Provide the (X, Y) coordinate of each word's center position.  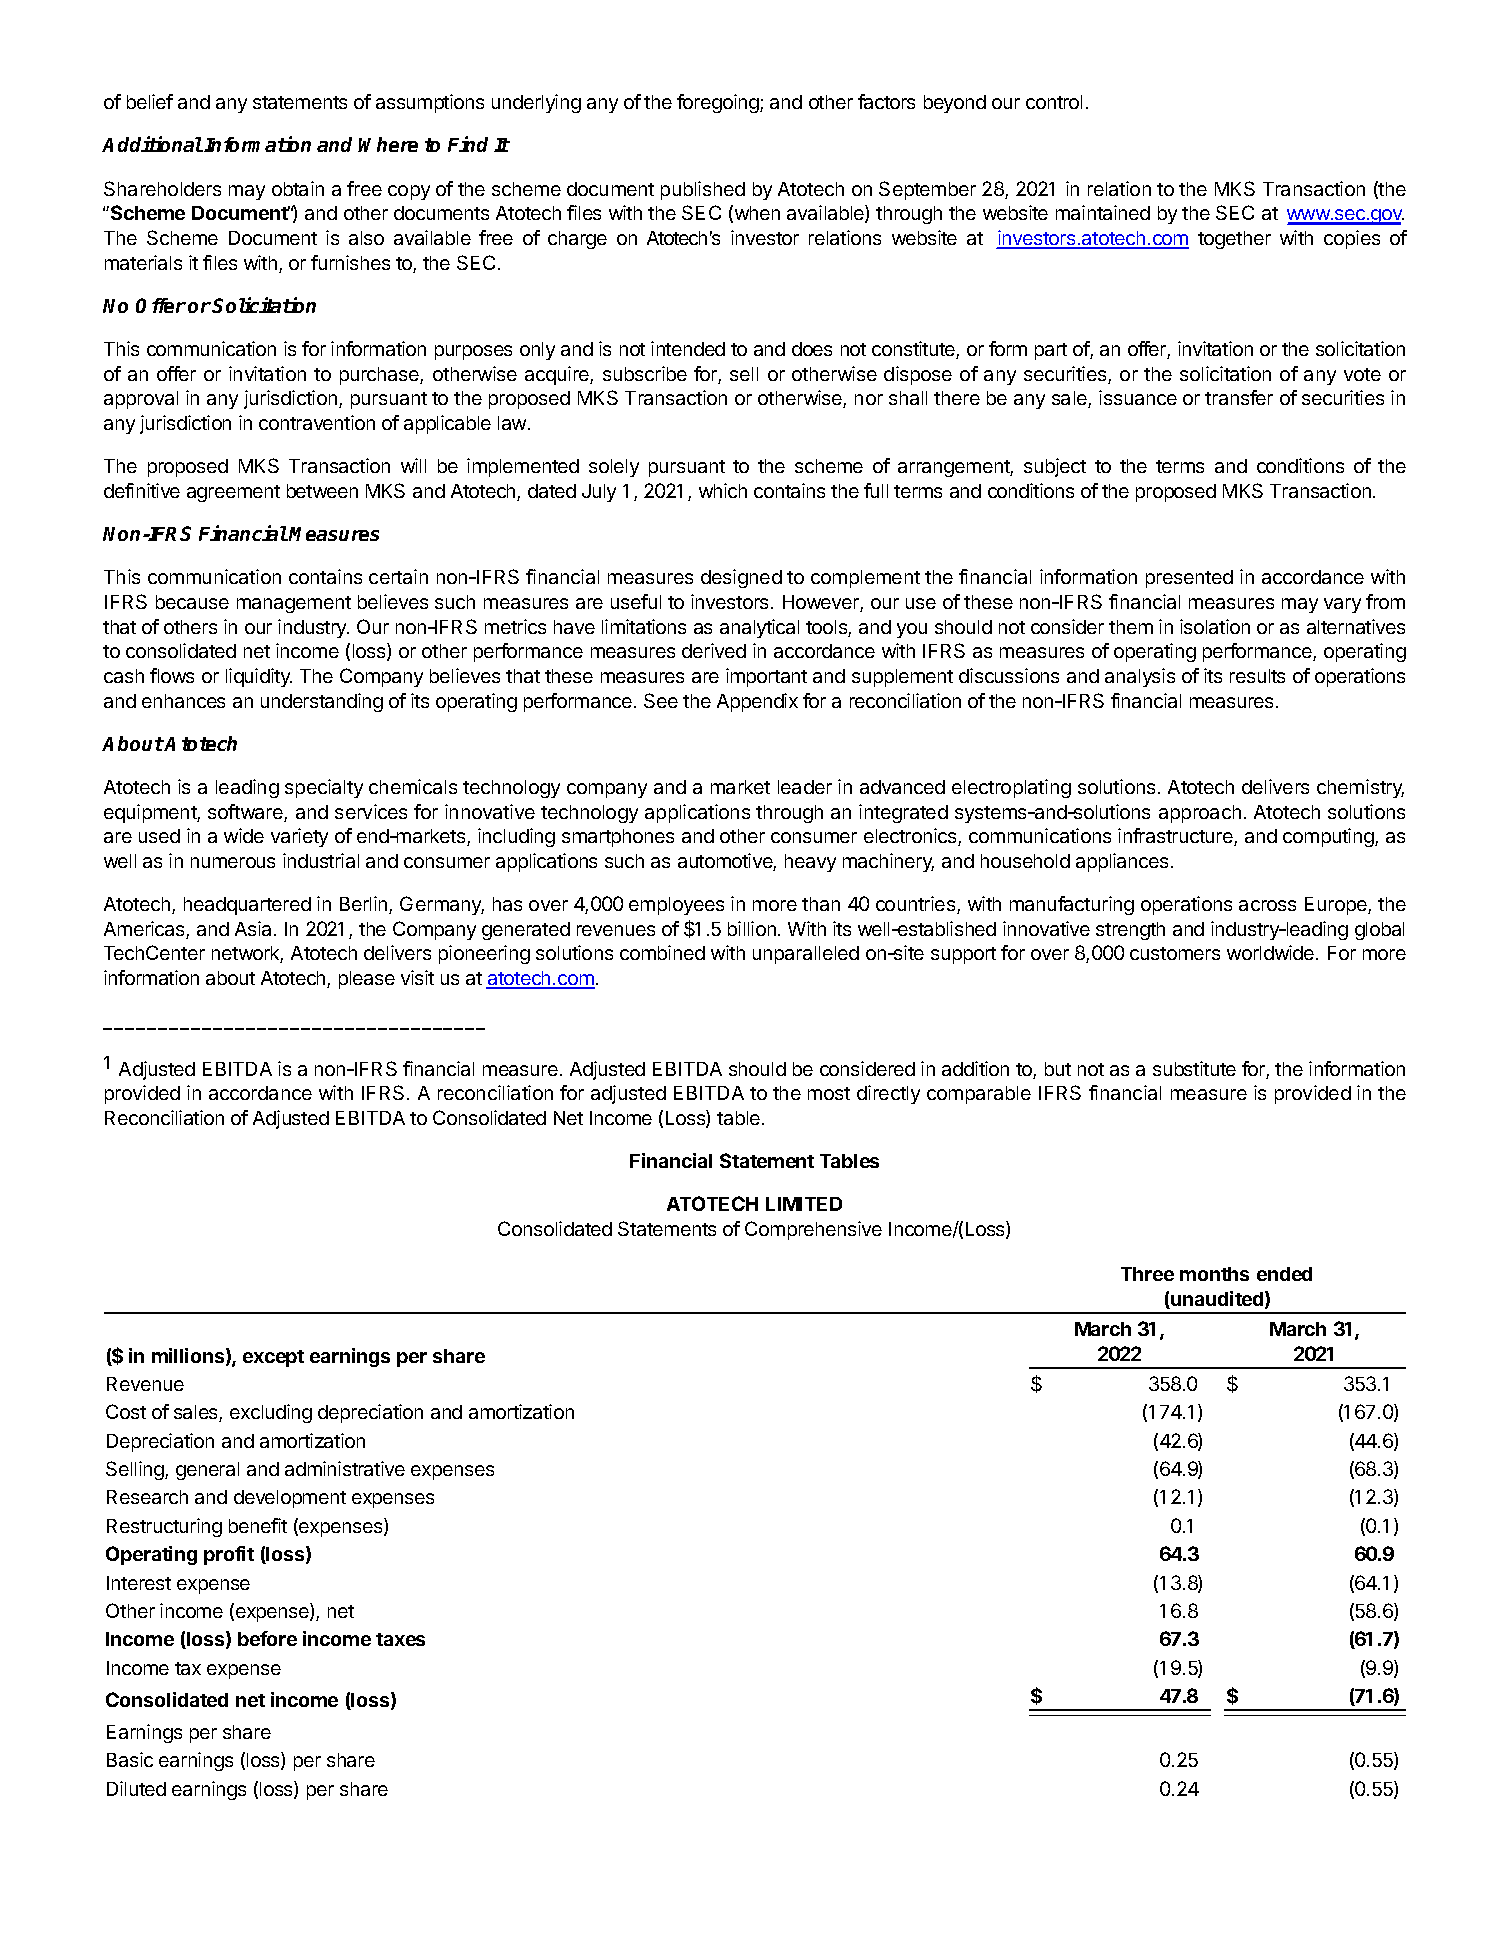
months (1214, 1274)
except (273, 1358)
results (1257, 676)
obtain (298, 188)
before (267, 1638)
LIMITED (804, 1204)
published (703, 190)
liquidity (259, 677)
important (766, 677)
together (1234, 240)
